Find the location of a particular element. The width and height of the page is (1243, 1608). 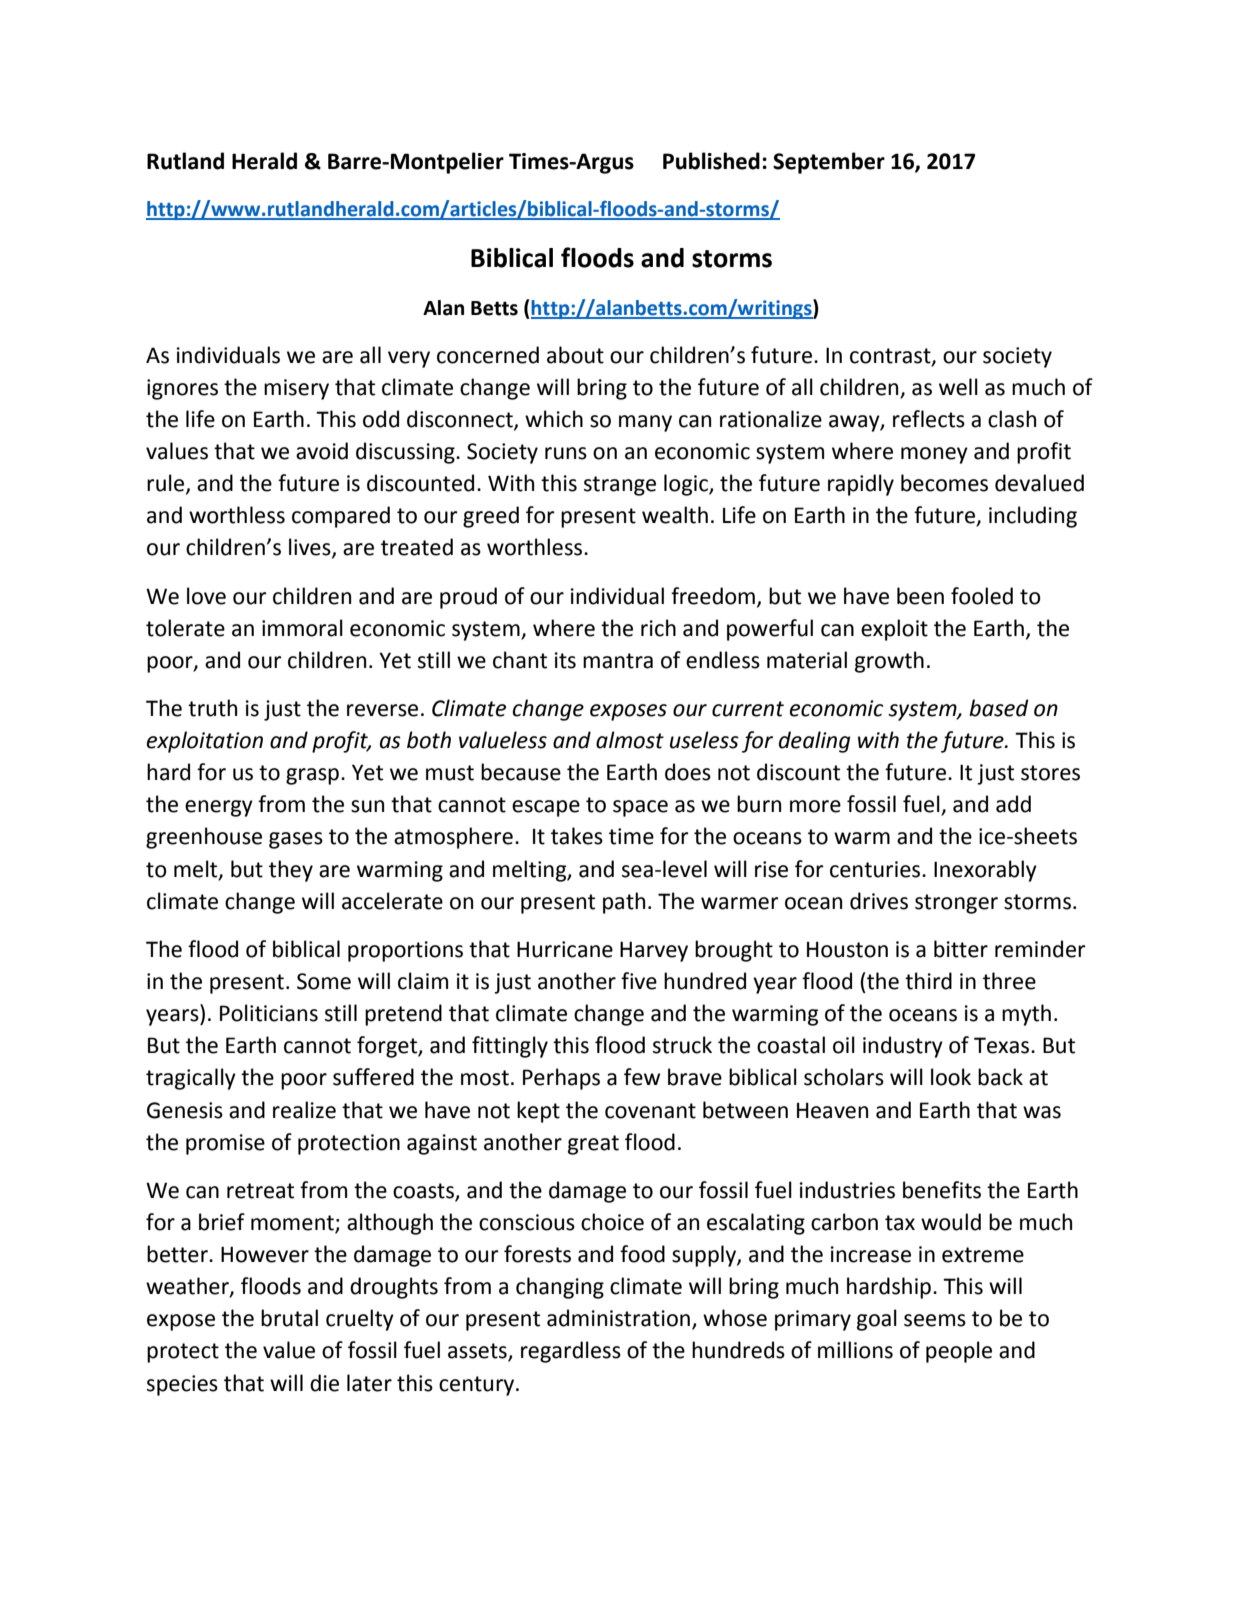

very is located at coordinates (409, 359).
